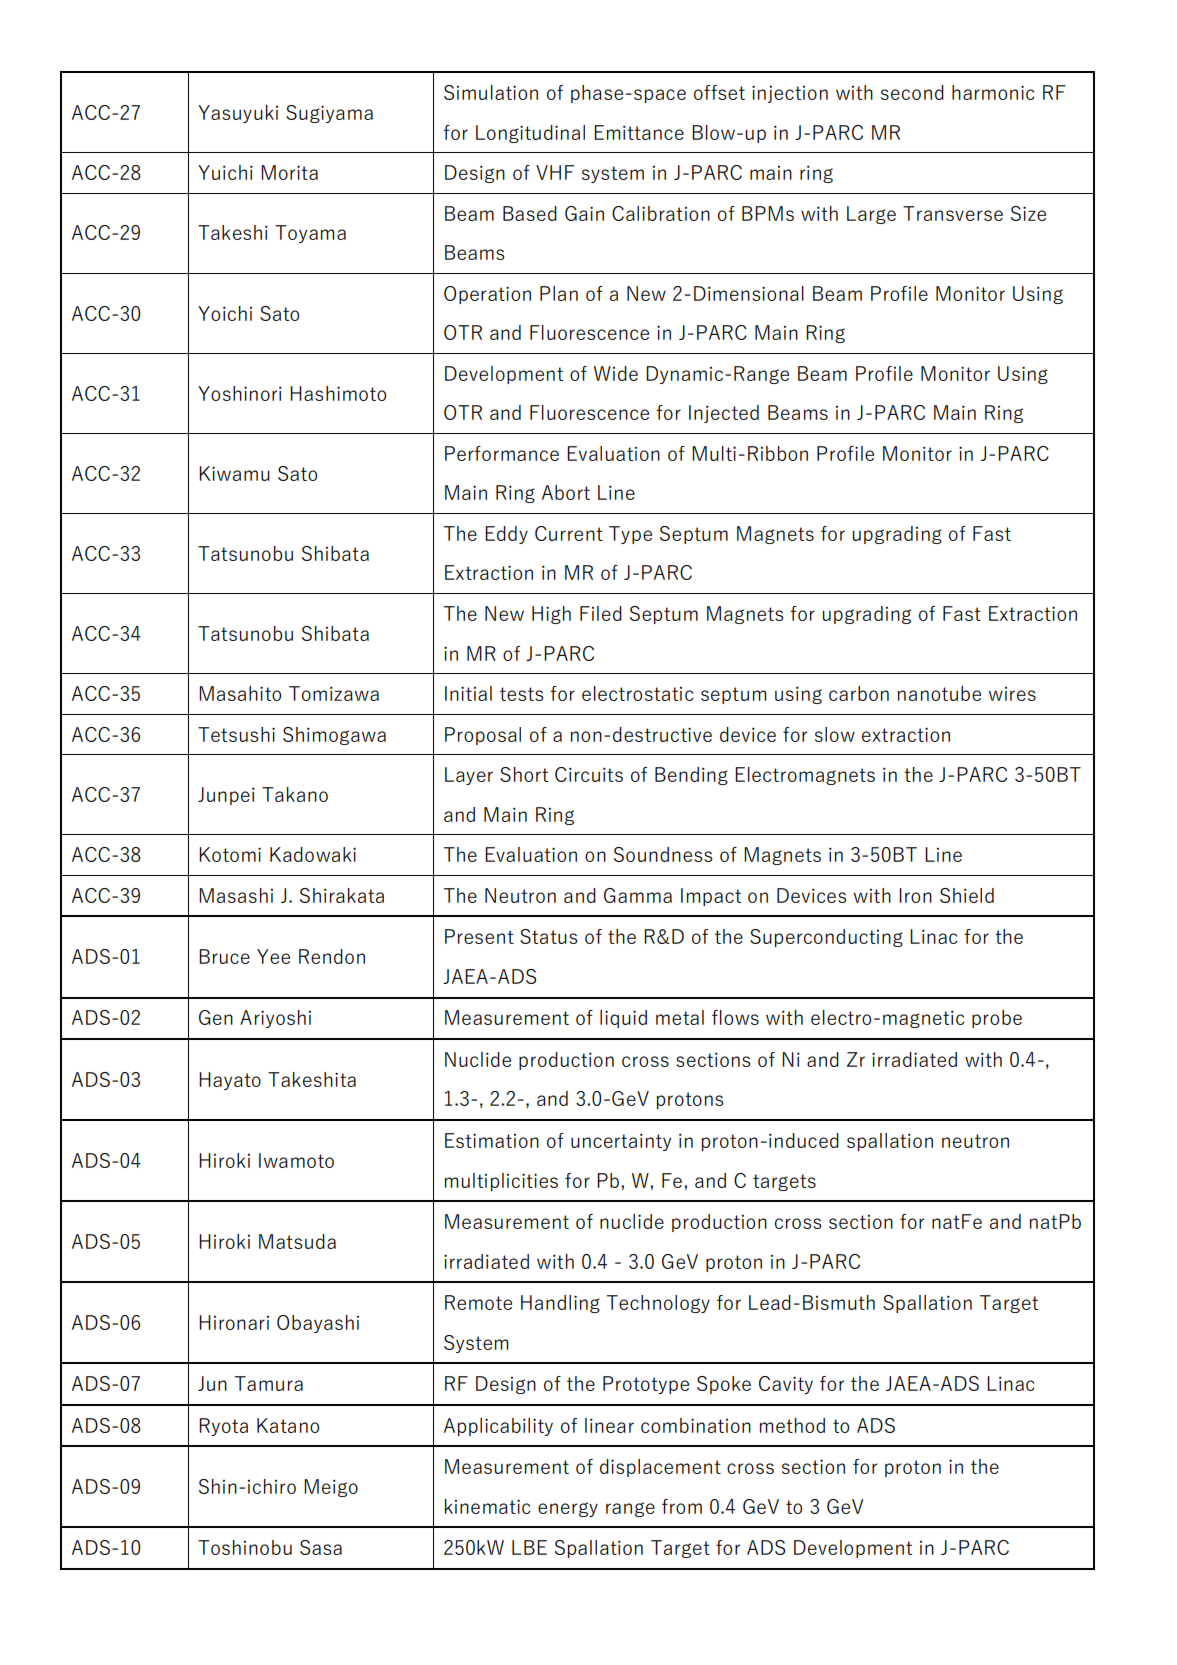  Describe the element at coordinates (275, 1019) in the screenshot. I see `Ariyoshi` at that location.
